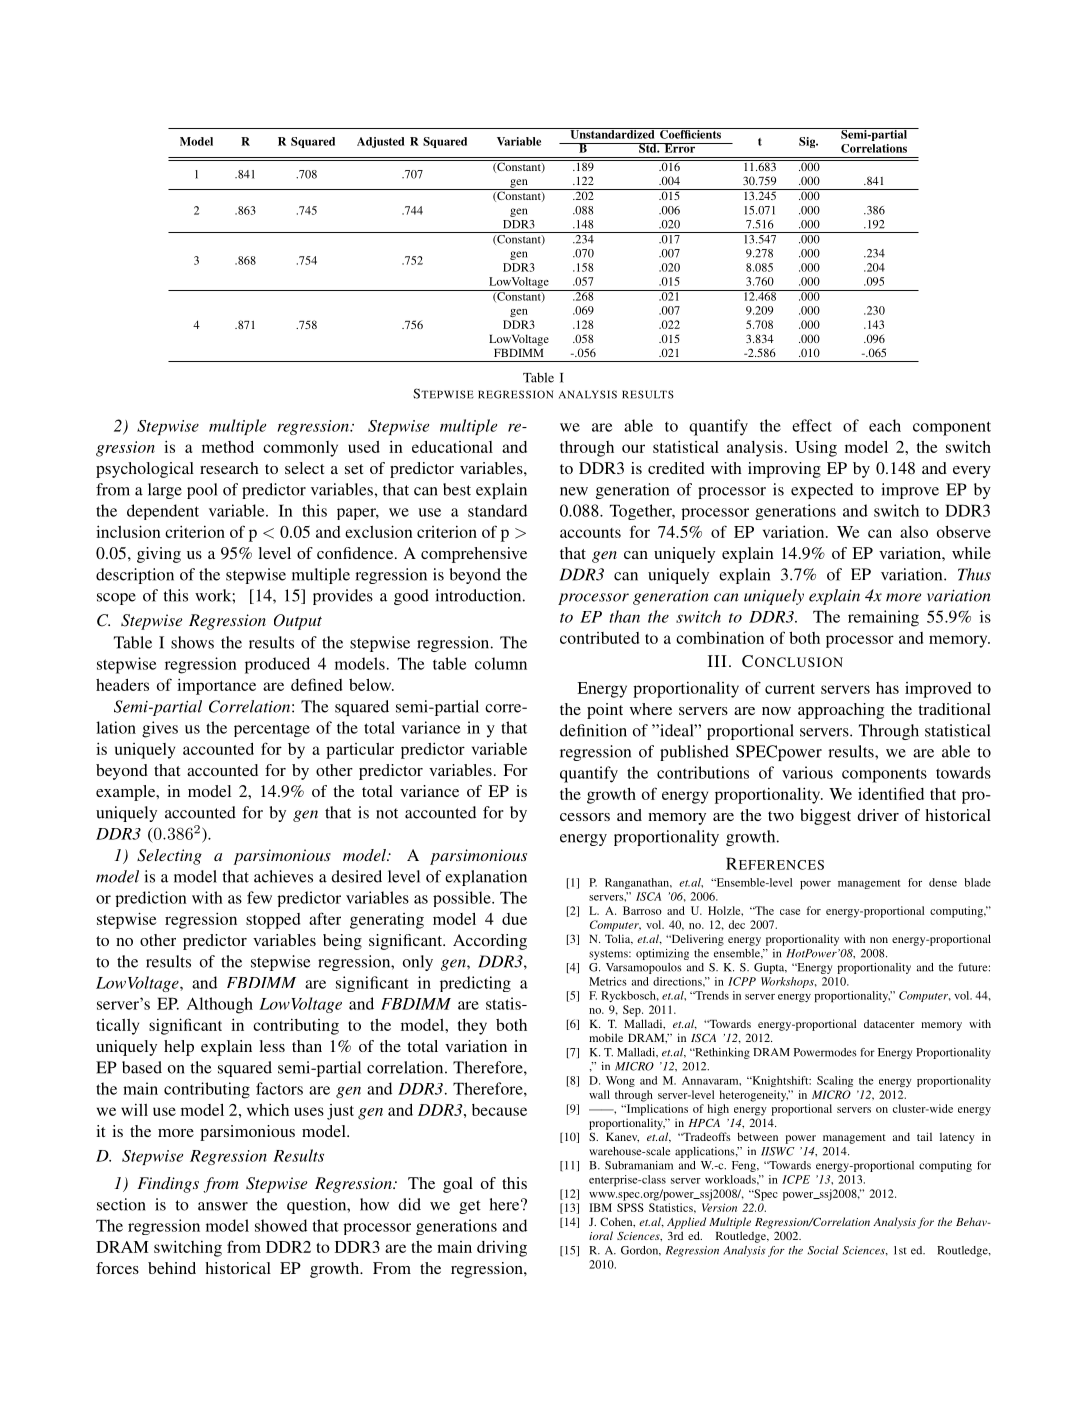 The height and width of the document is (1406, 1087). Describe the element at coordinates (887, 688) in the document. I see `has` at that location.
